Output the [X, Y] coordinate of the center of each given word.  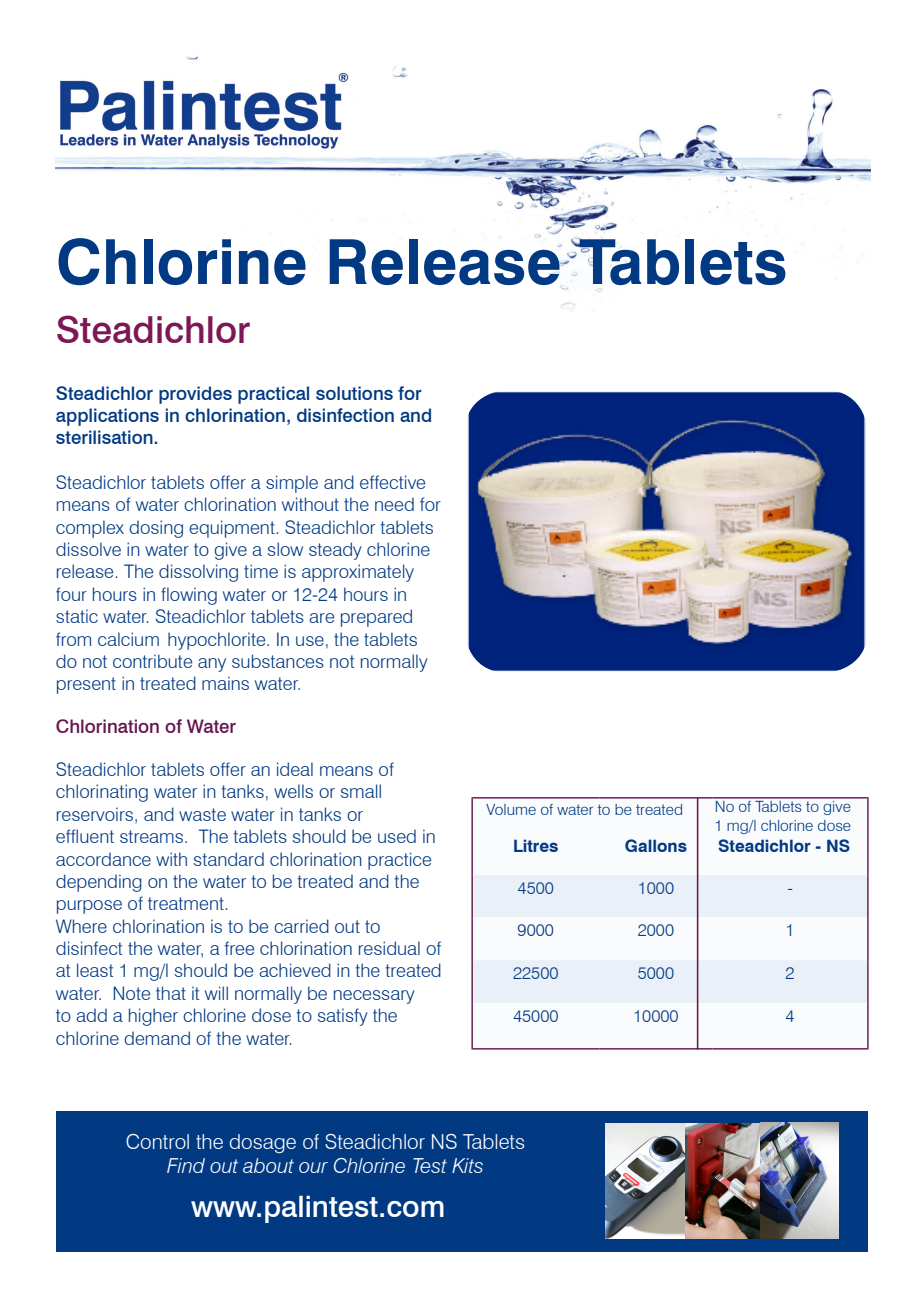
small [361, 791]
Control [157, 1141]
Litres [536, 845]
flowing [189, 596]
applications [107, 417]
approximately [358, 573]
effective [392, 482]
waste [202, 814]
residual [389, 948]
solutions [354, 393]
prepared [376, 618]
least [95, 970]
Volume [511, 809]
